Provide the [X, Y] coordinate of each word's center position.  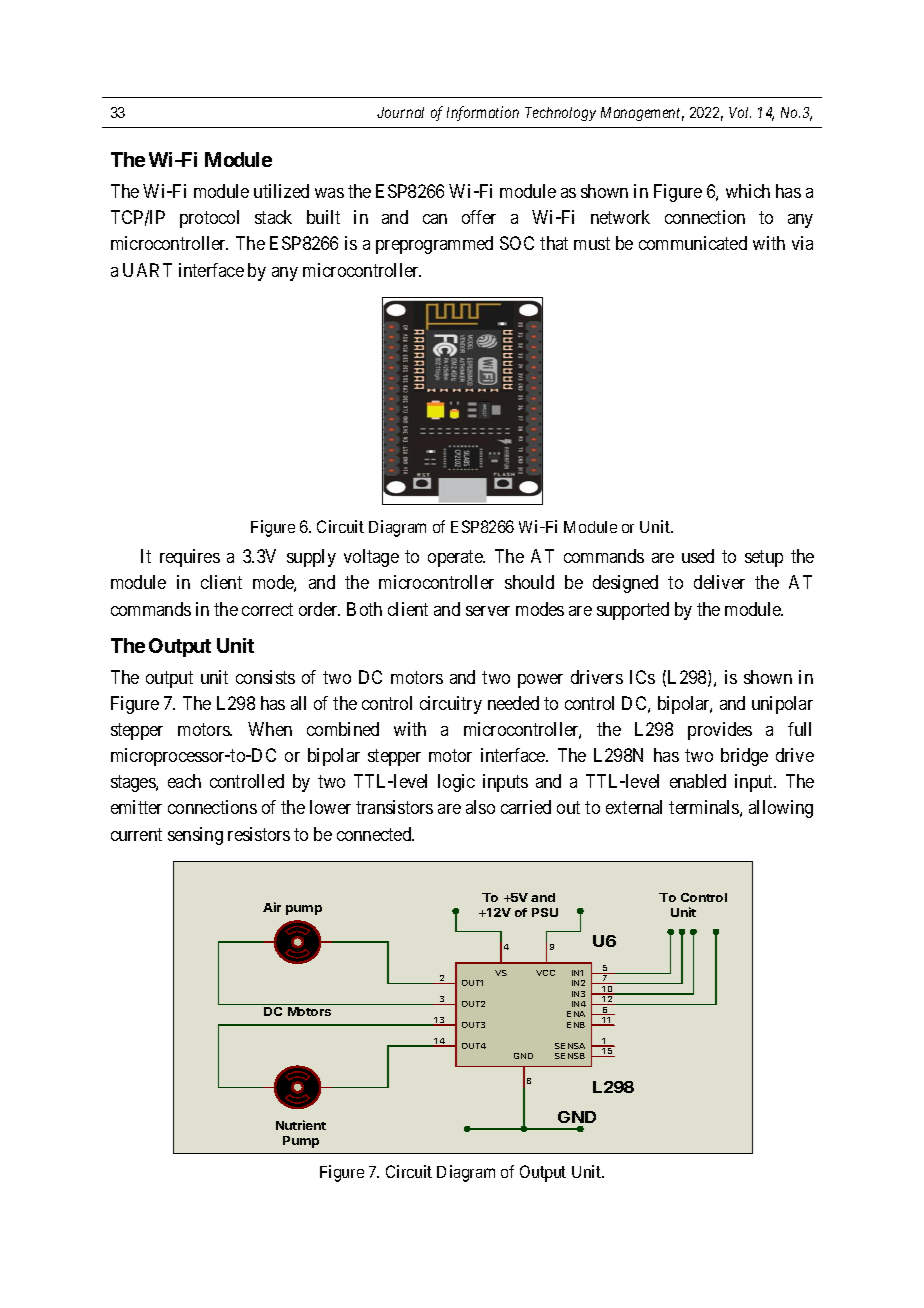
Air [272, 907]
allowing [781, 809]
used [698, 556]
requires [190, 558]
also [480, 807]
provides [720, 731]
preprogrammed [434, 245]
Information [483, 113]
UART [147, 270]
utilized [281, 191]
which [748, 191]
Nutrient [301, 1125]
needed [513, 703]
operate [456, 558]
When [270, 729]
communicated [693, 243]
